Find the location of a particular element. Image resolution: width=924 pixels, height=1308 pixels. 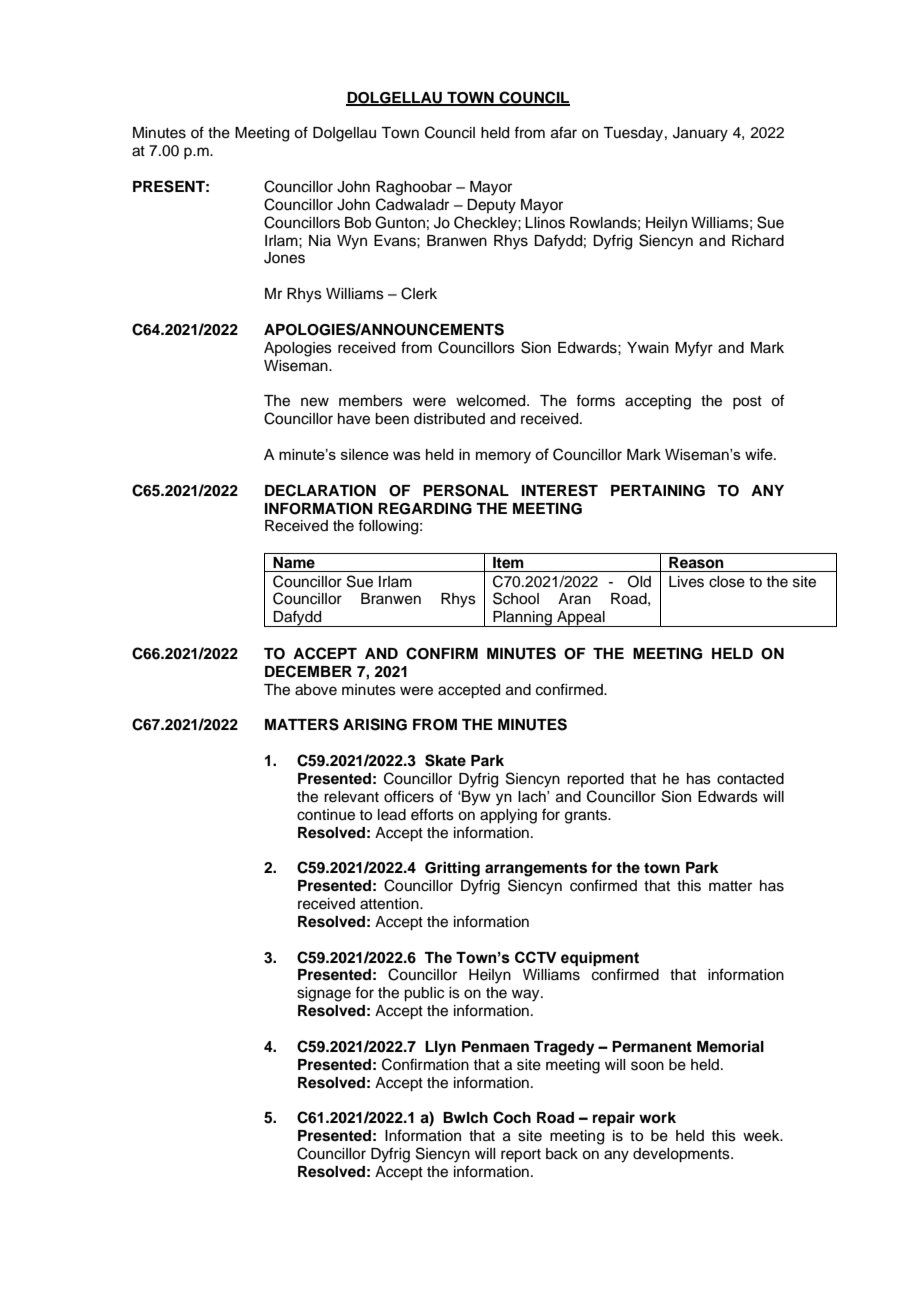

Bob is located at coordinates (358, 223).
